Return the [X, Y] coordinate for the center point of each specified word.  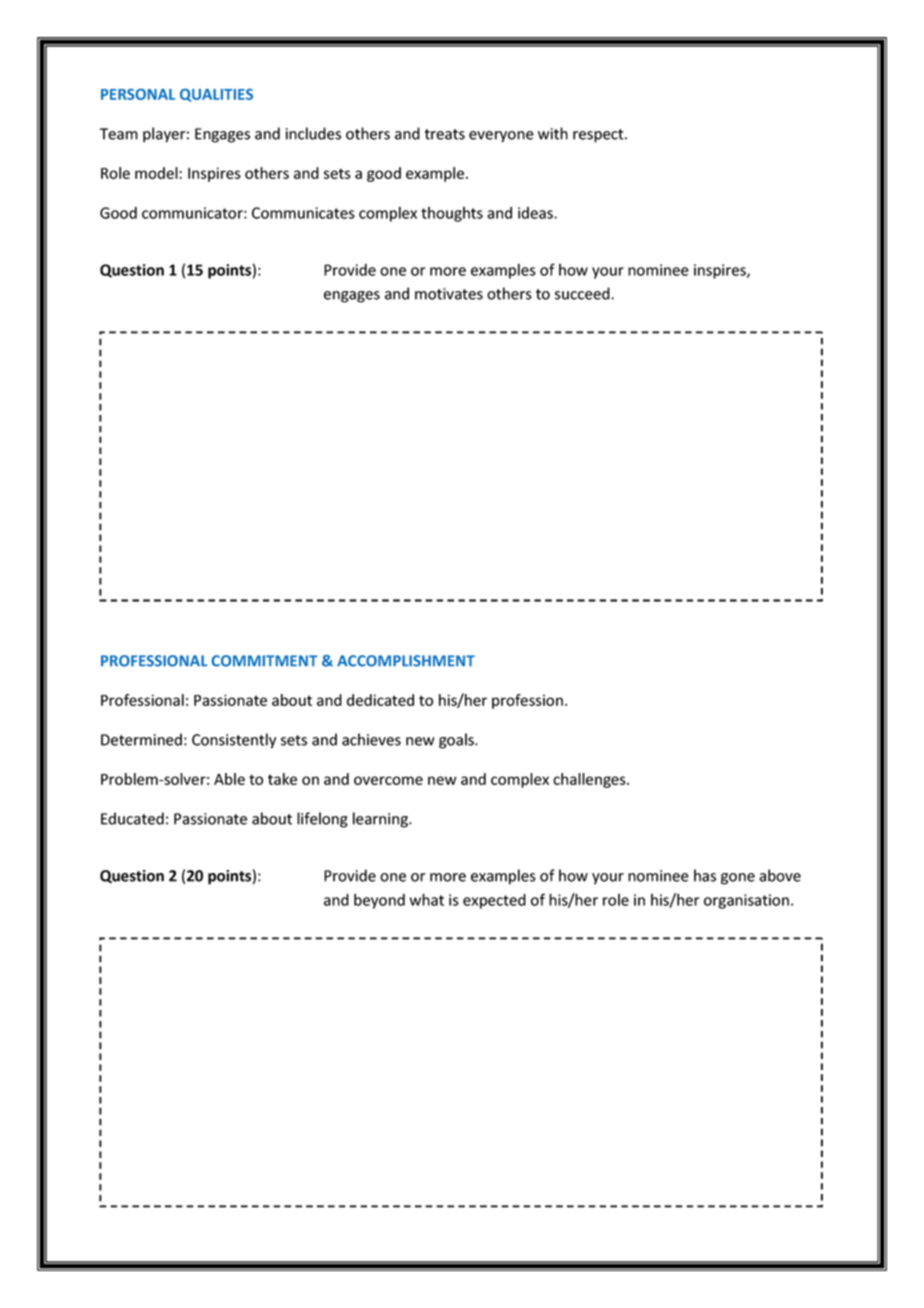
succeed [583, 293]
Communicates [303, 213]
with [553, 133]
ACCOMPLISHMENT [406, 661]
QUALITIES [216, 95]
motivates [449, 294]
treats [445, 134]
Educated [132, 818]
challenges [590, 780]
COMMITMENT [265, 661]
